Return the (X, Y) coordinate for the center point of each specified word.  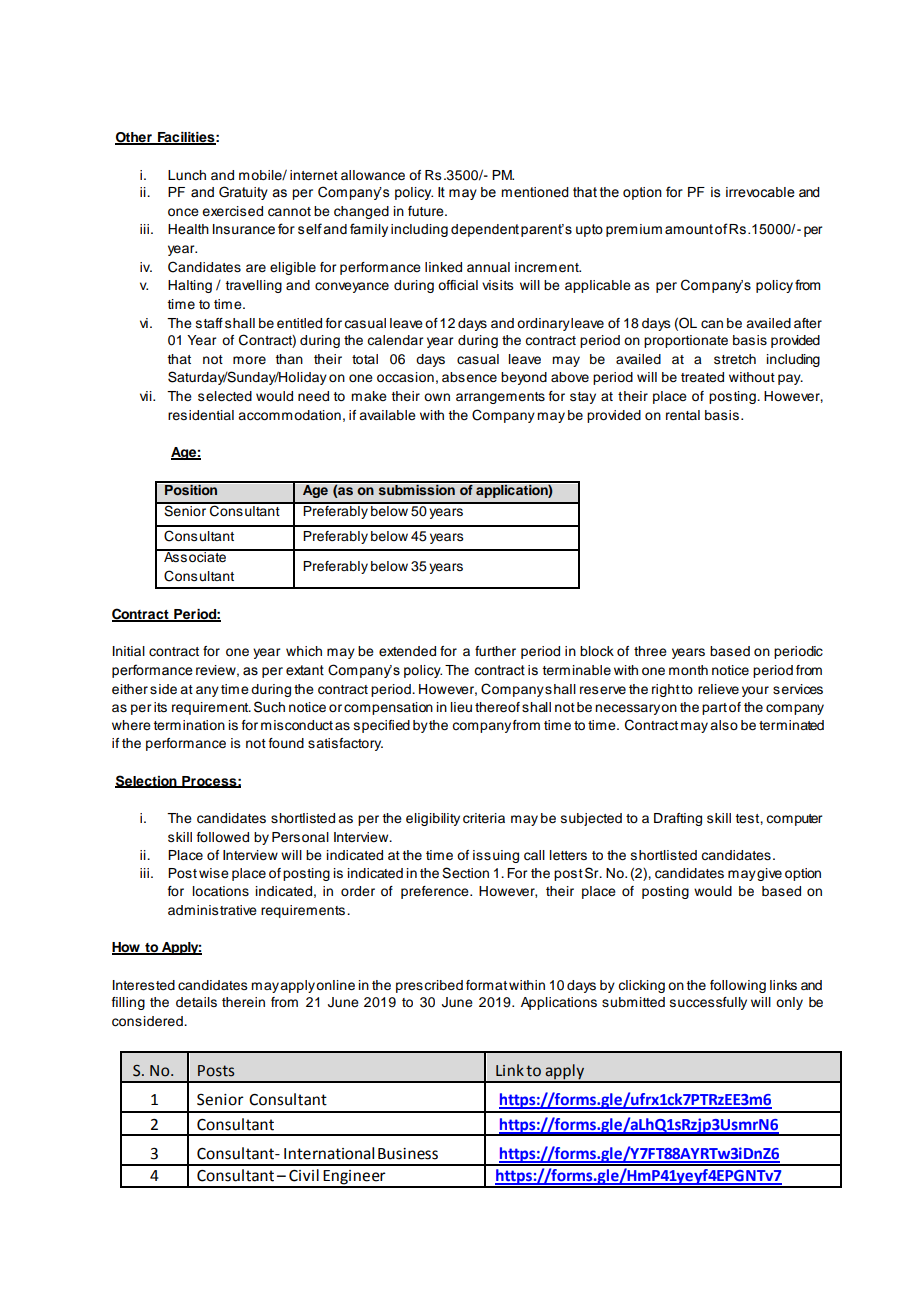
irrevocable (760, 192)
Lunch (187, 175)
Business (408, 1154)
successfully (708, 1003)
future (427, 211)
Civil (304, 1175)
